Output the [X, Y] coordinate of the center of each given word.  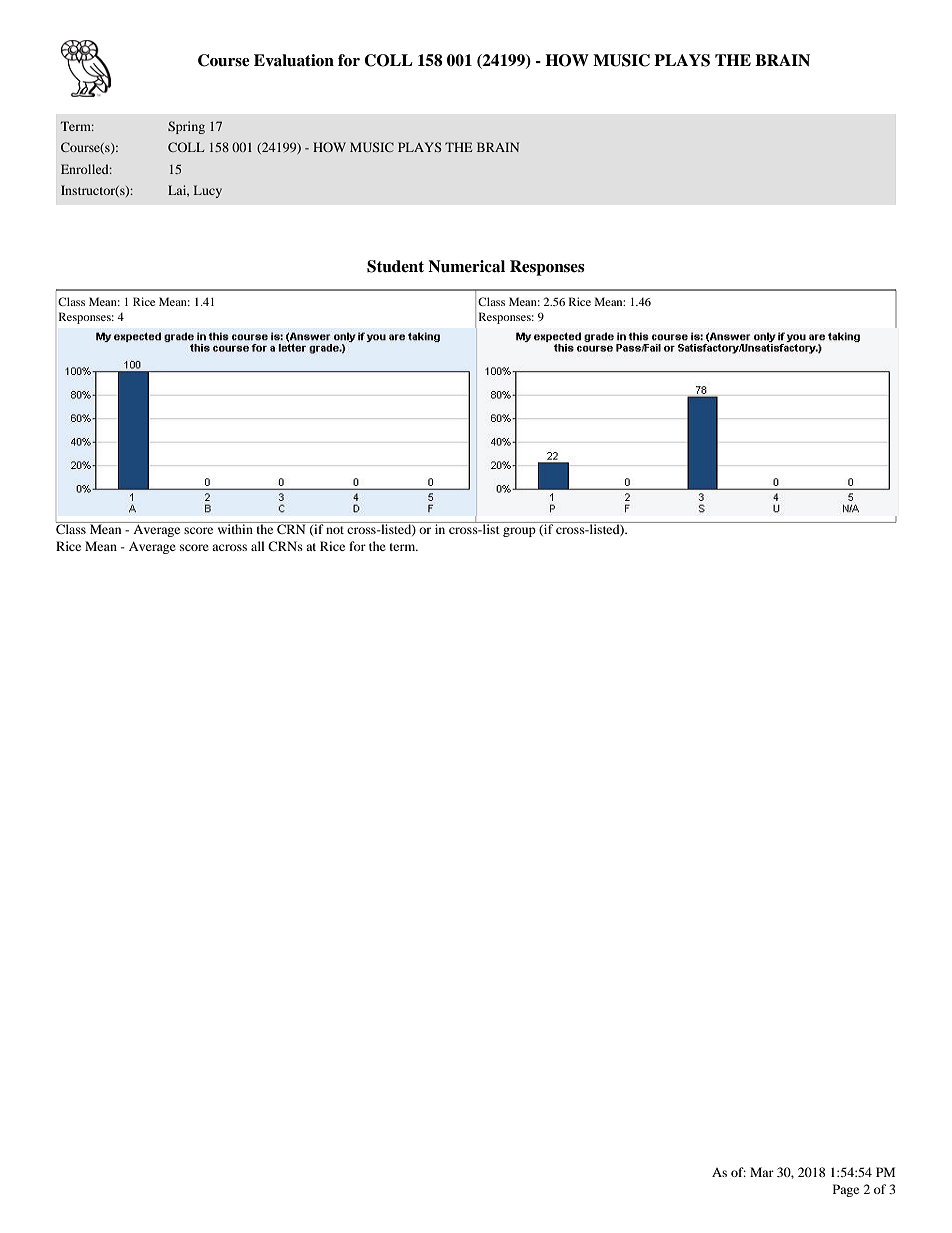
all [258, 546]
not [335, 530]
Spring [186, 127]
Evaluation [294, 60]
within [235, 528]
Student [395, 266]
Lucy [208, 191]
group [519, 532]
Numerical [466, 266]
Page [846, 1190]
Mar [762, 1172]
